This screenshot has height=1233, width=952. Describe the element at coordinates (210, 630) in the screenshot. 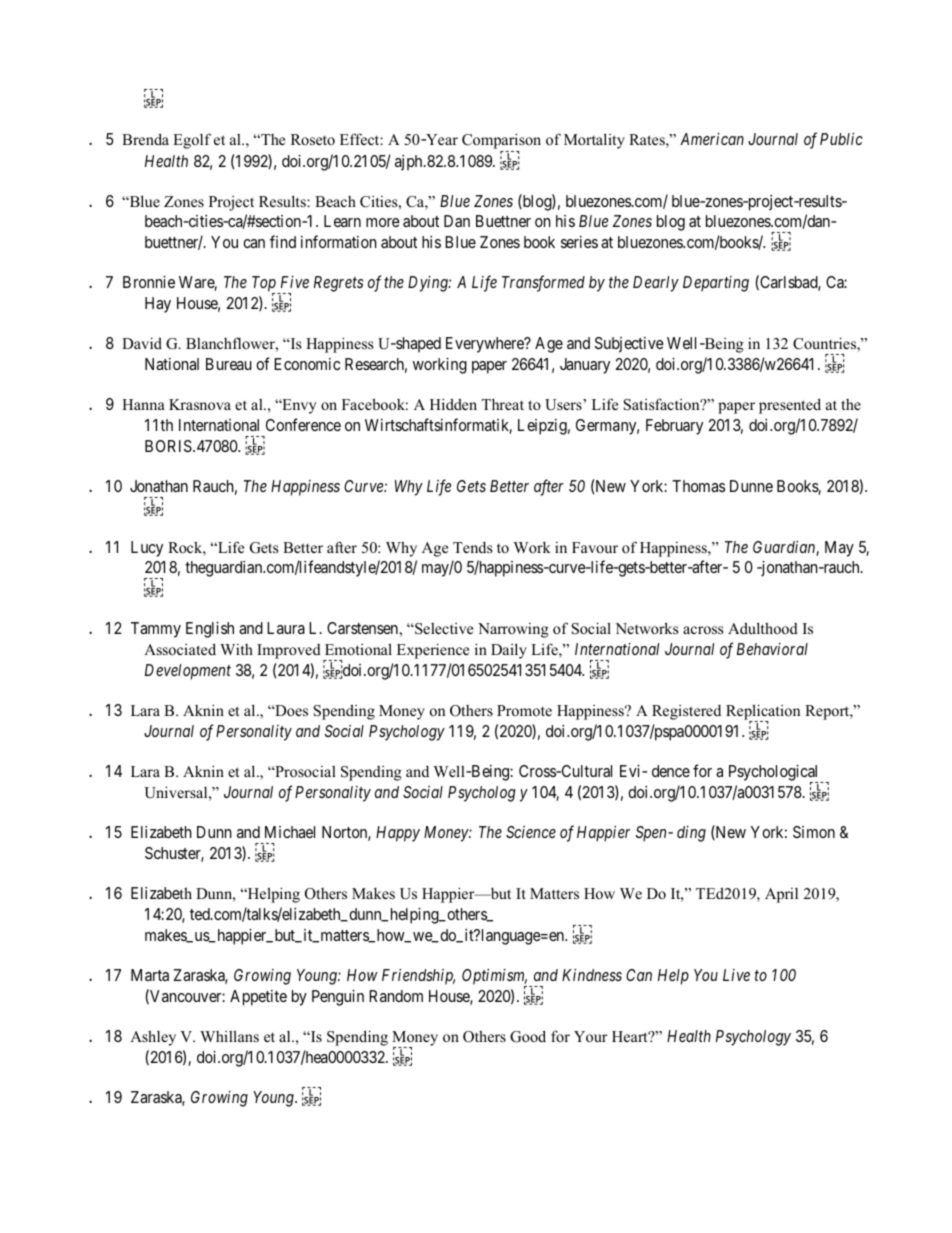

I see `English` at that location.
